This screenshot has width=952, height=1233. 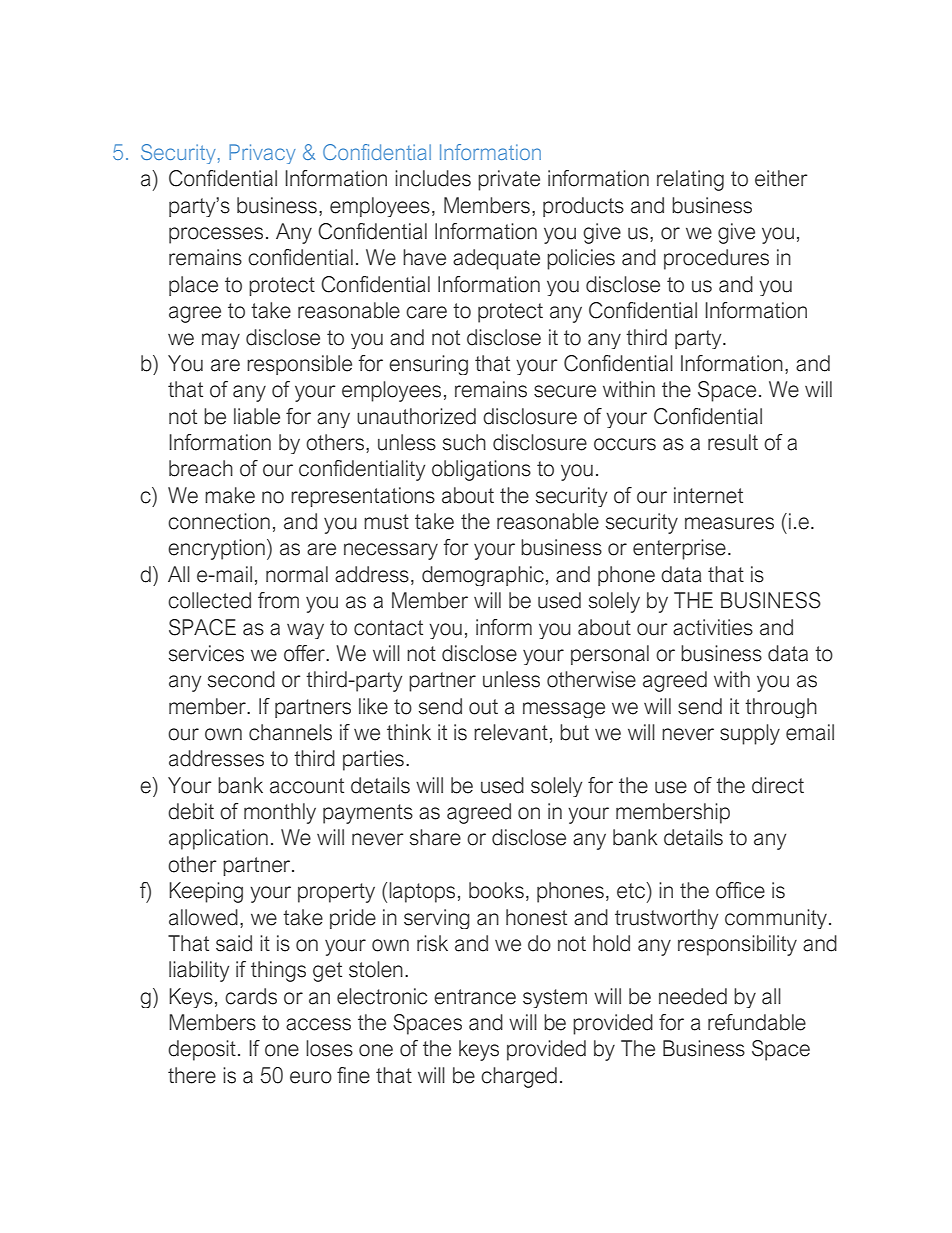 What do you see at coordinates (690, 180) in the screenshot?
I see `relating` at bounding box center [690, 180].
